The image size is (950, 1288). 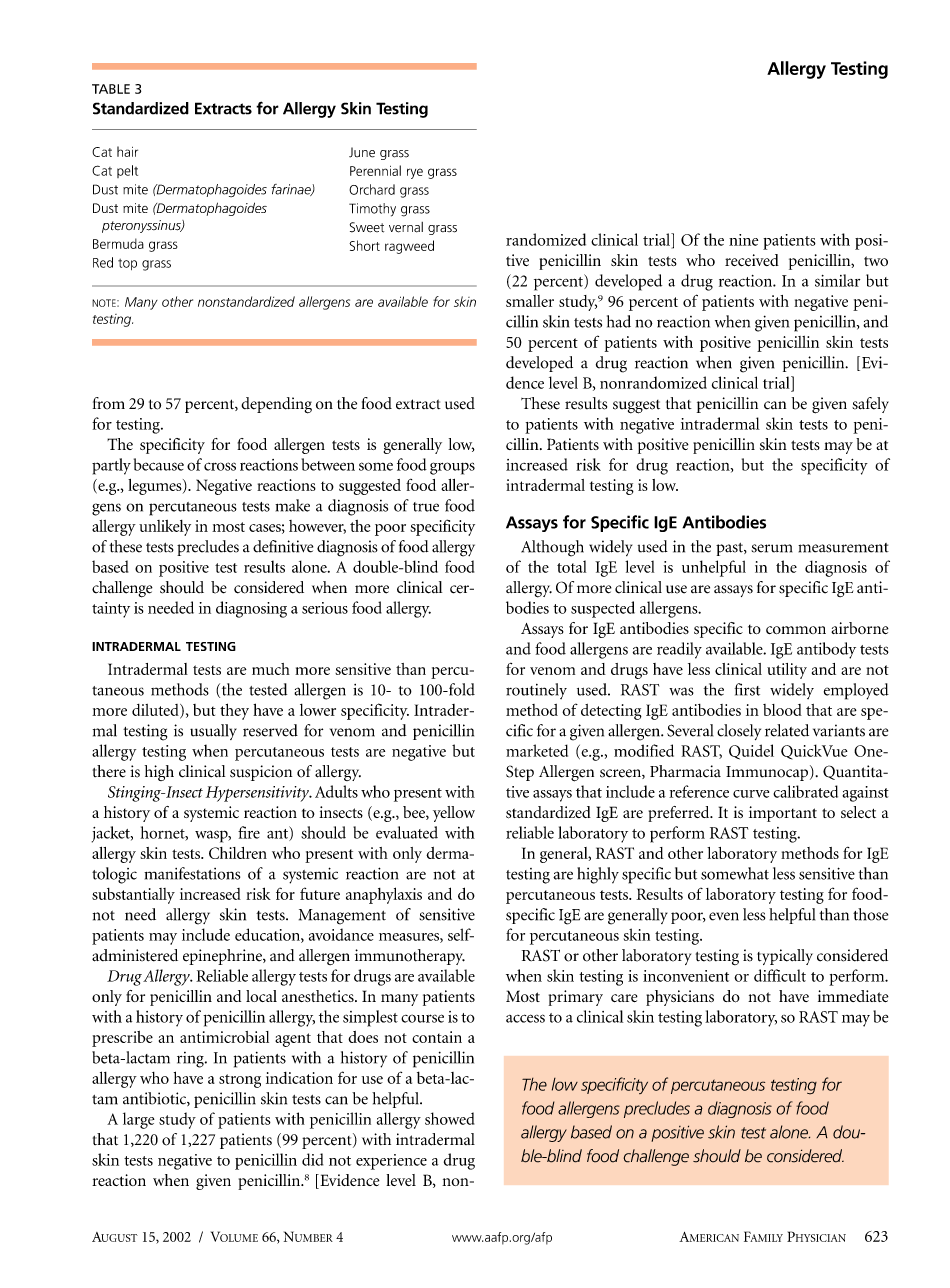 What do you see at coordinates (743, 240) in the screenshot?
I see `nine` at bounding box center [743, 240].
